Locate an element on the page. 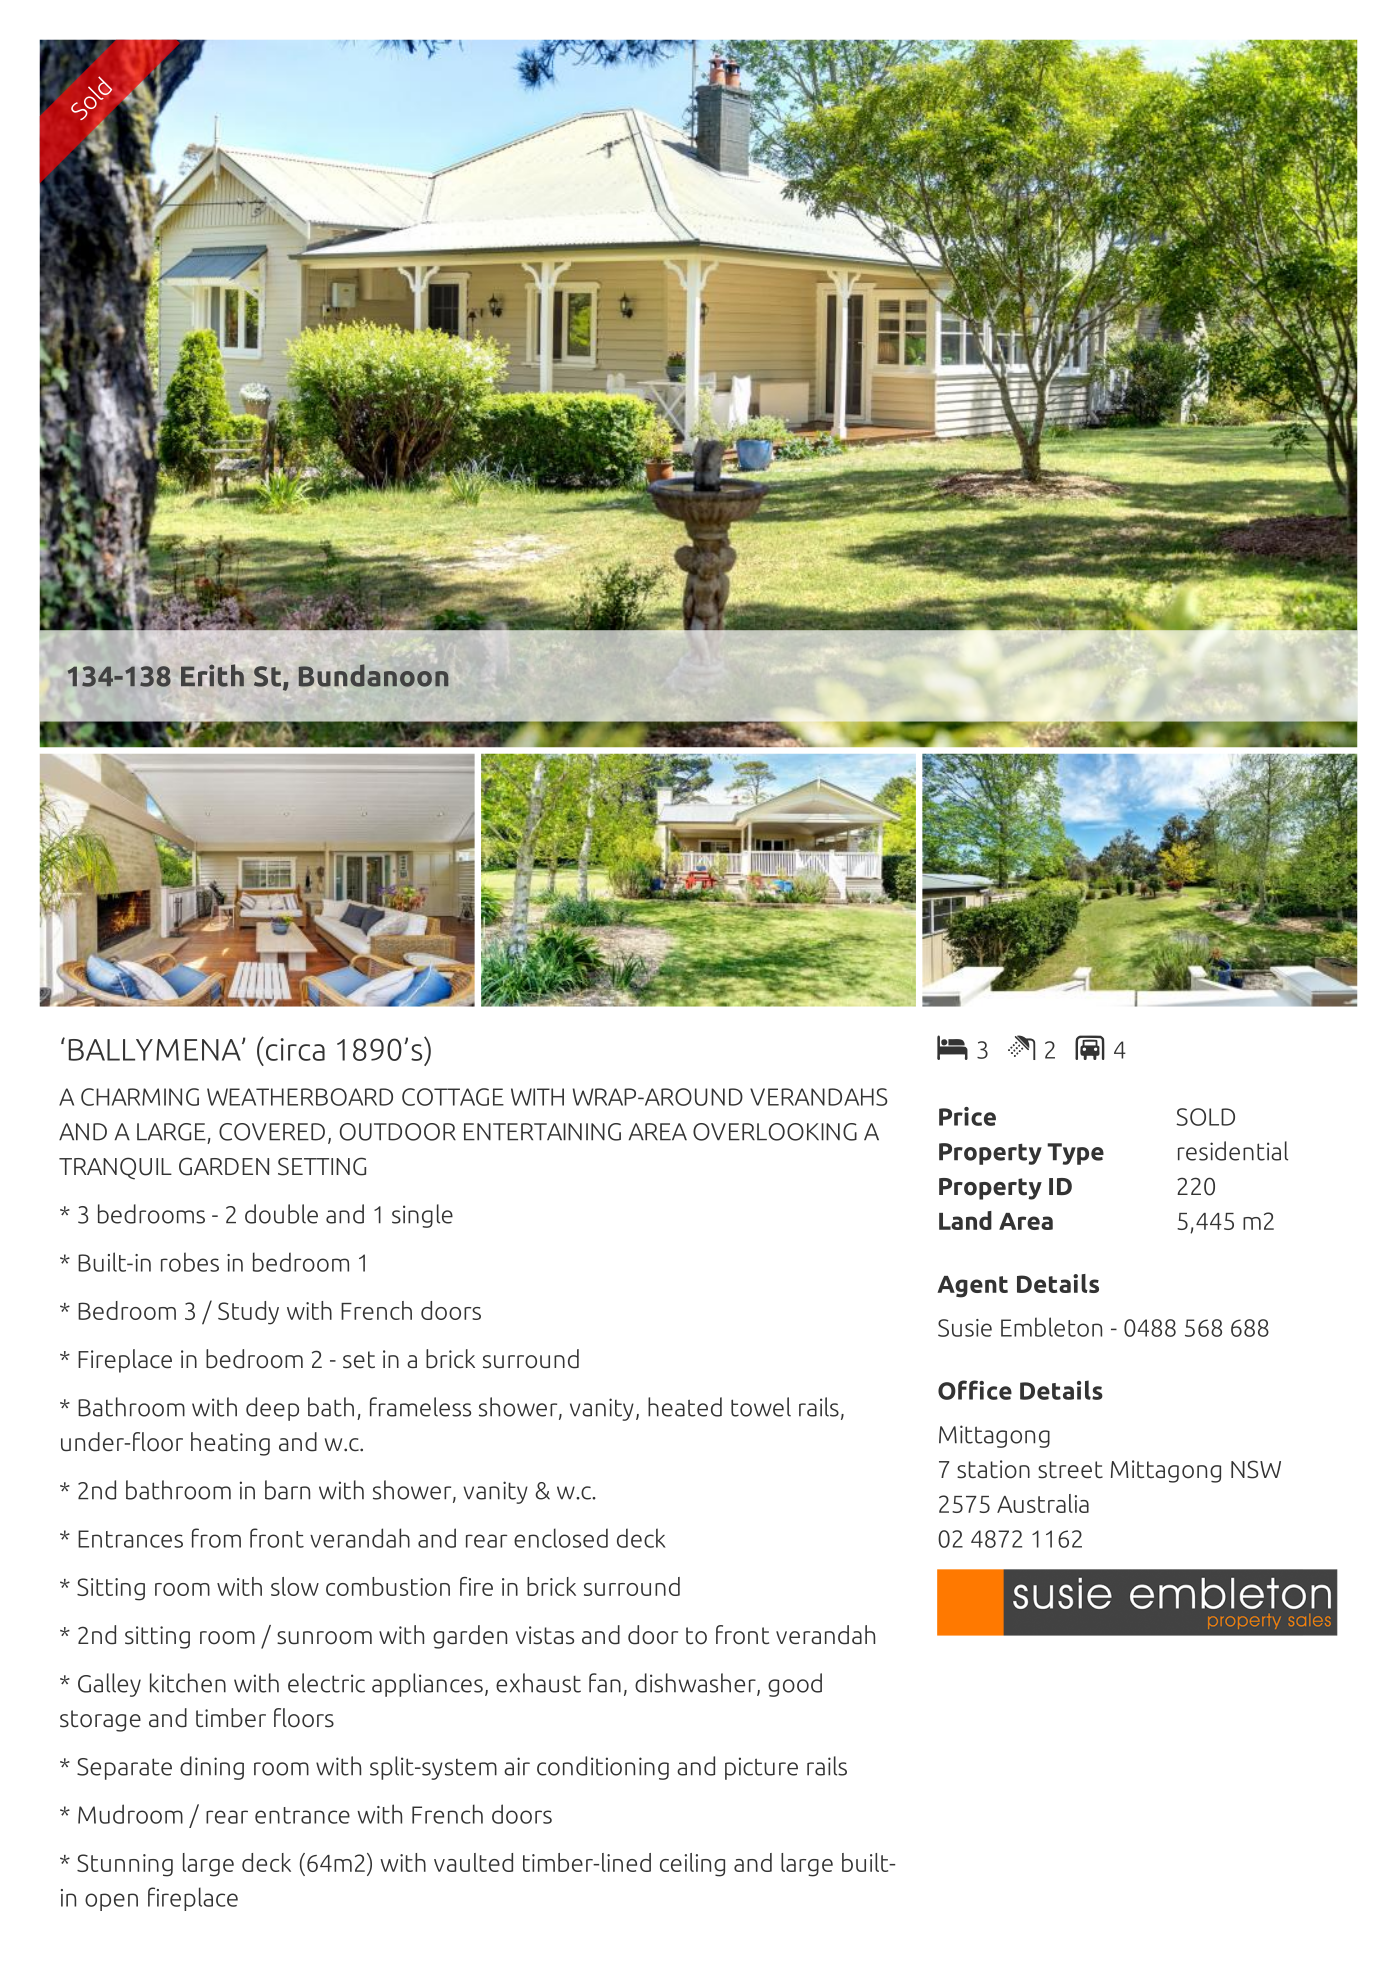 The width and height of the image is (1397, 1969). Stunning is located at coordinates (125, 1865).
